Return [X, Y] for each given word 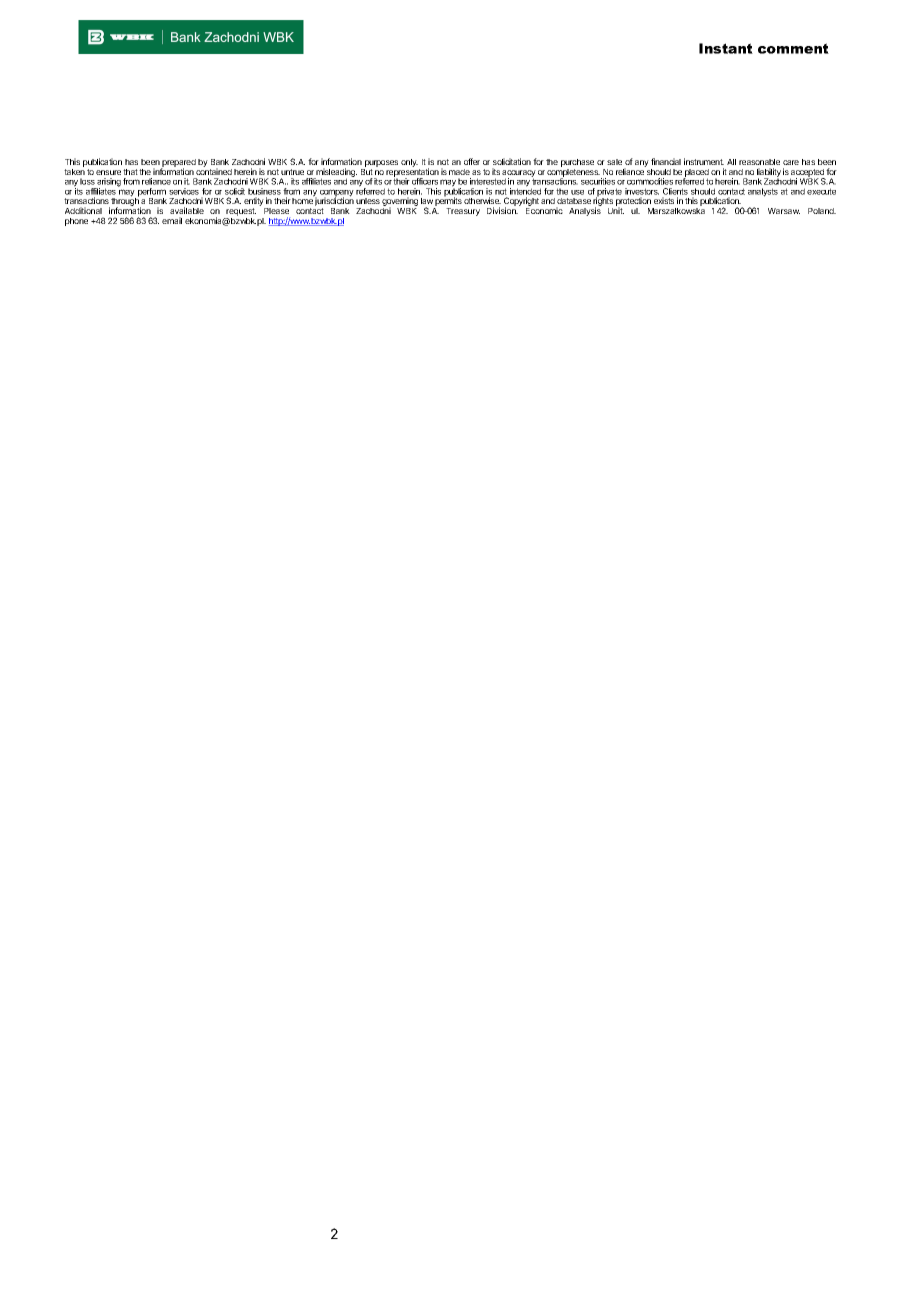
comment [793, 48]
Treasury [463, 212]
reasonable [759, 162]
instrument [704, 161]
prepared [178, 164]
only [409, 163]
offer [472, 161]
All [731, 162]
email [172, 220]
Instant [726, 48]
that [130, 172]
